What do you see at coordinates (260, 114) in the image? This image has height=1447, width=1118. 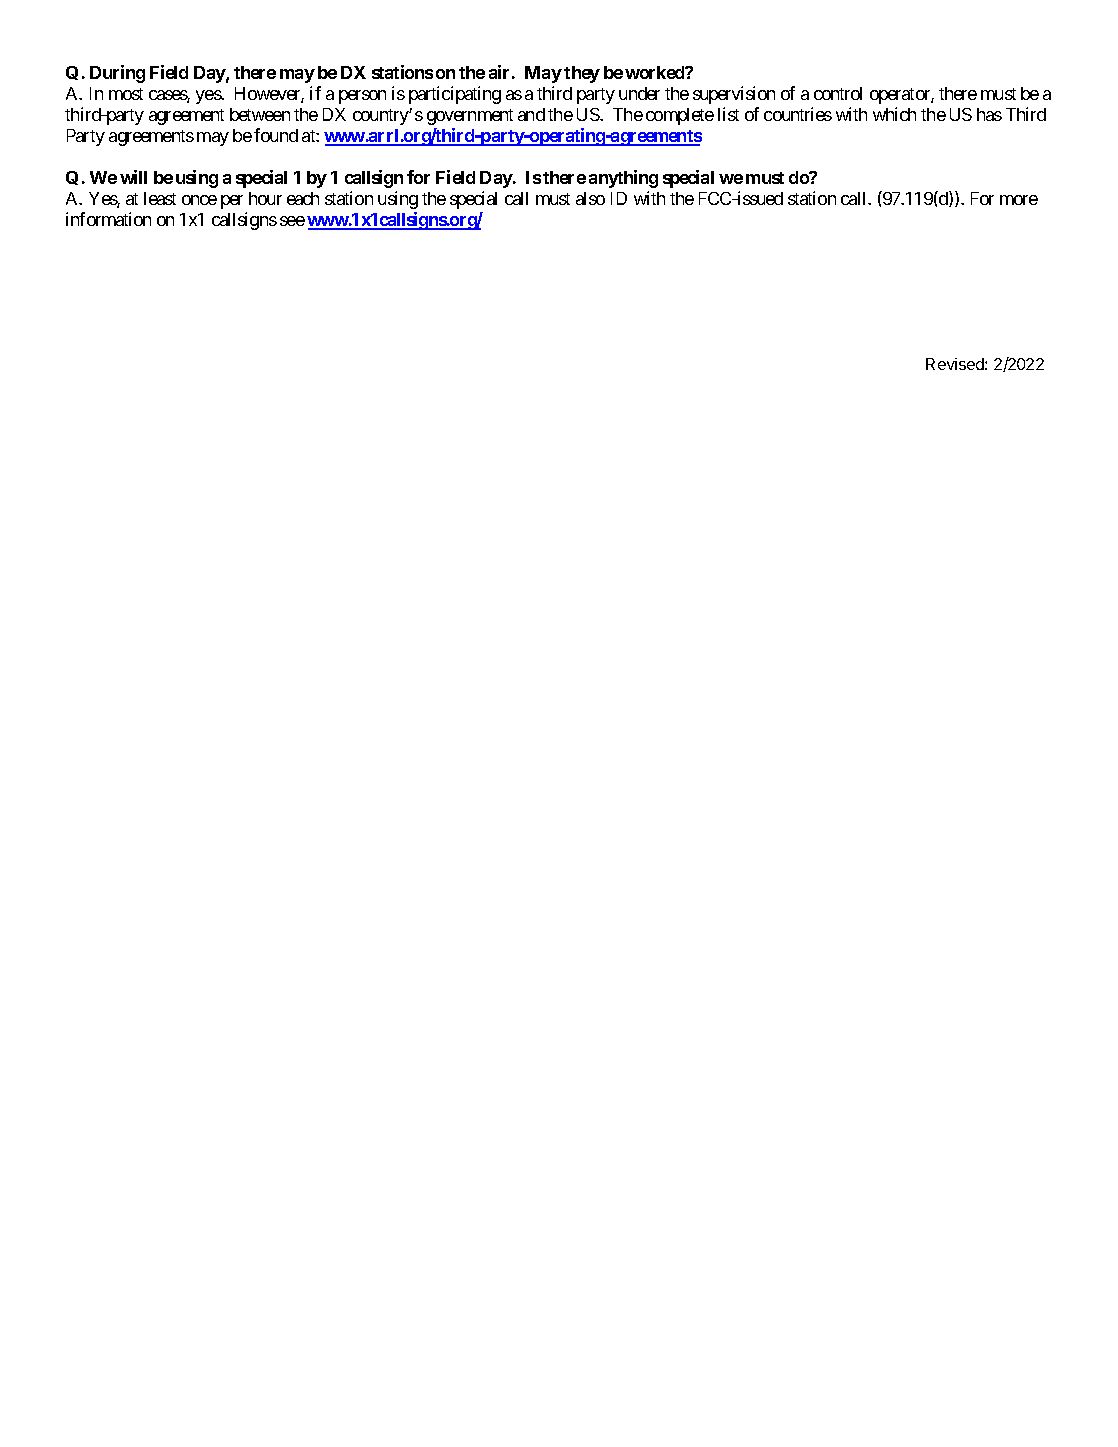 I see `between` at bounding box center [260, 114].
